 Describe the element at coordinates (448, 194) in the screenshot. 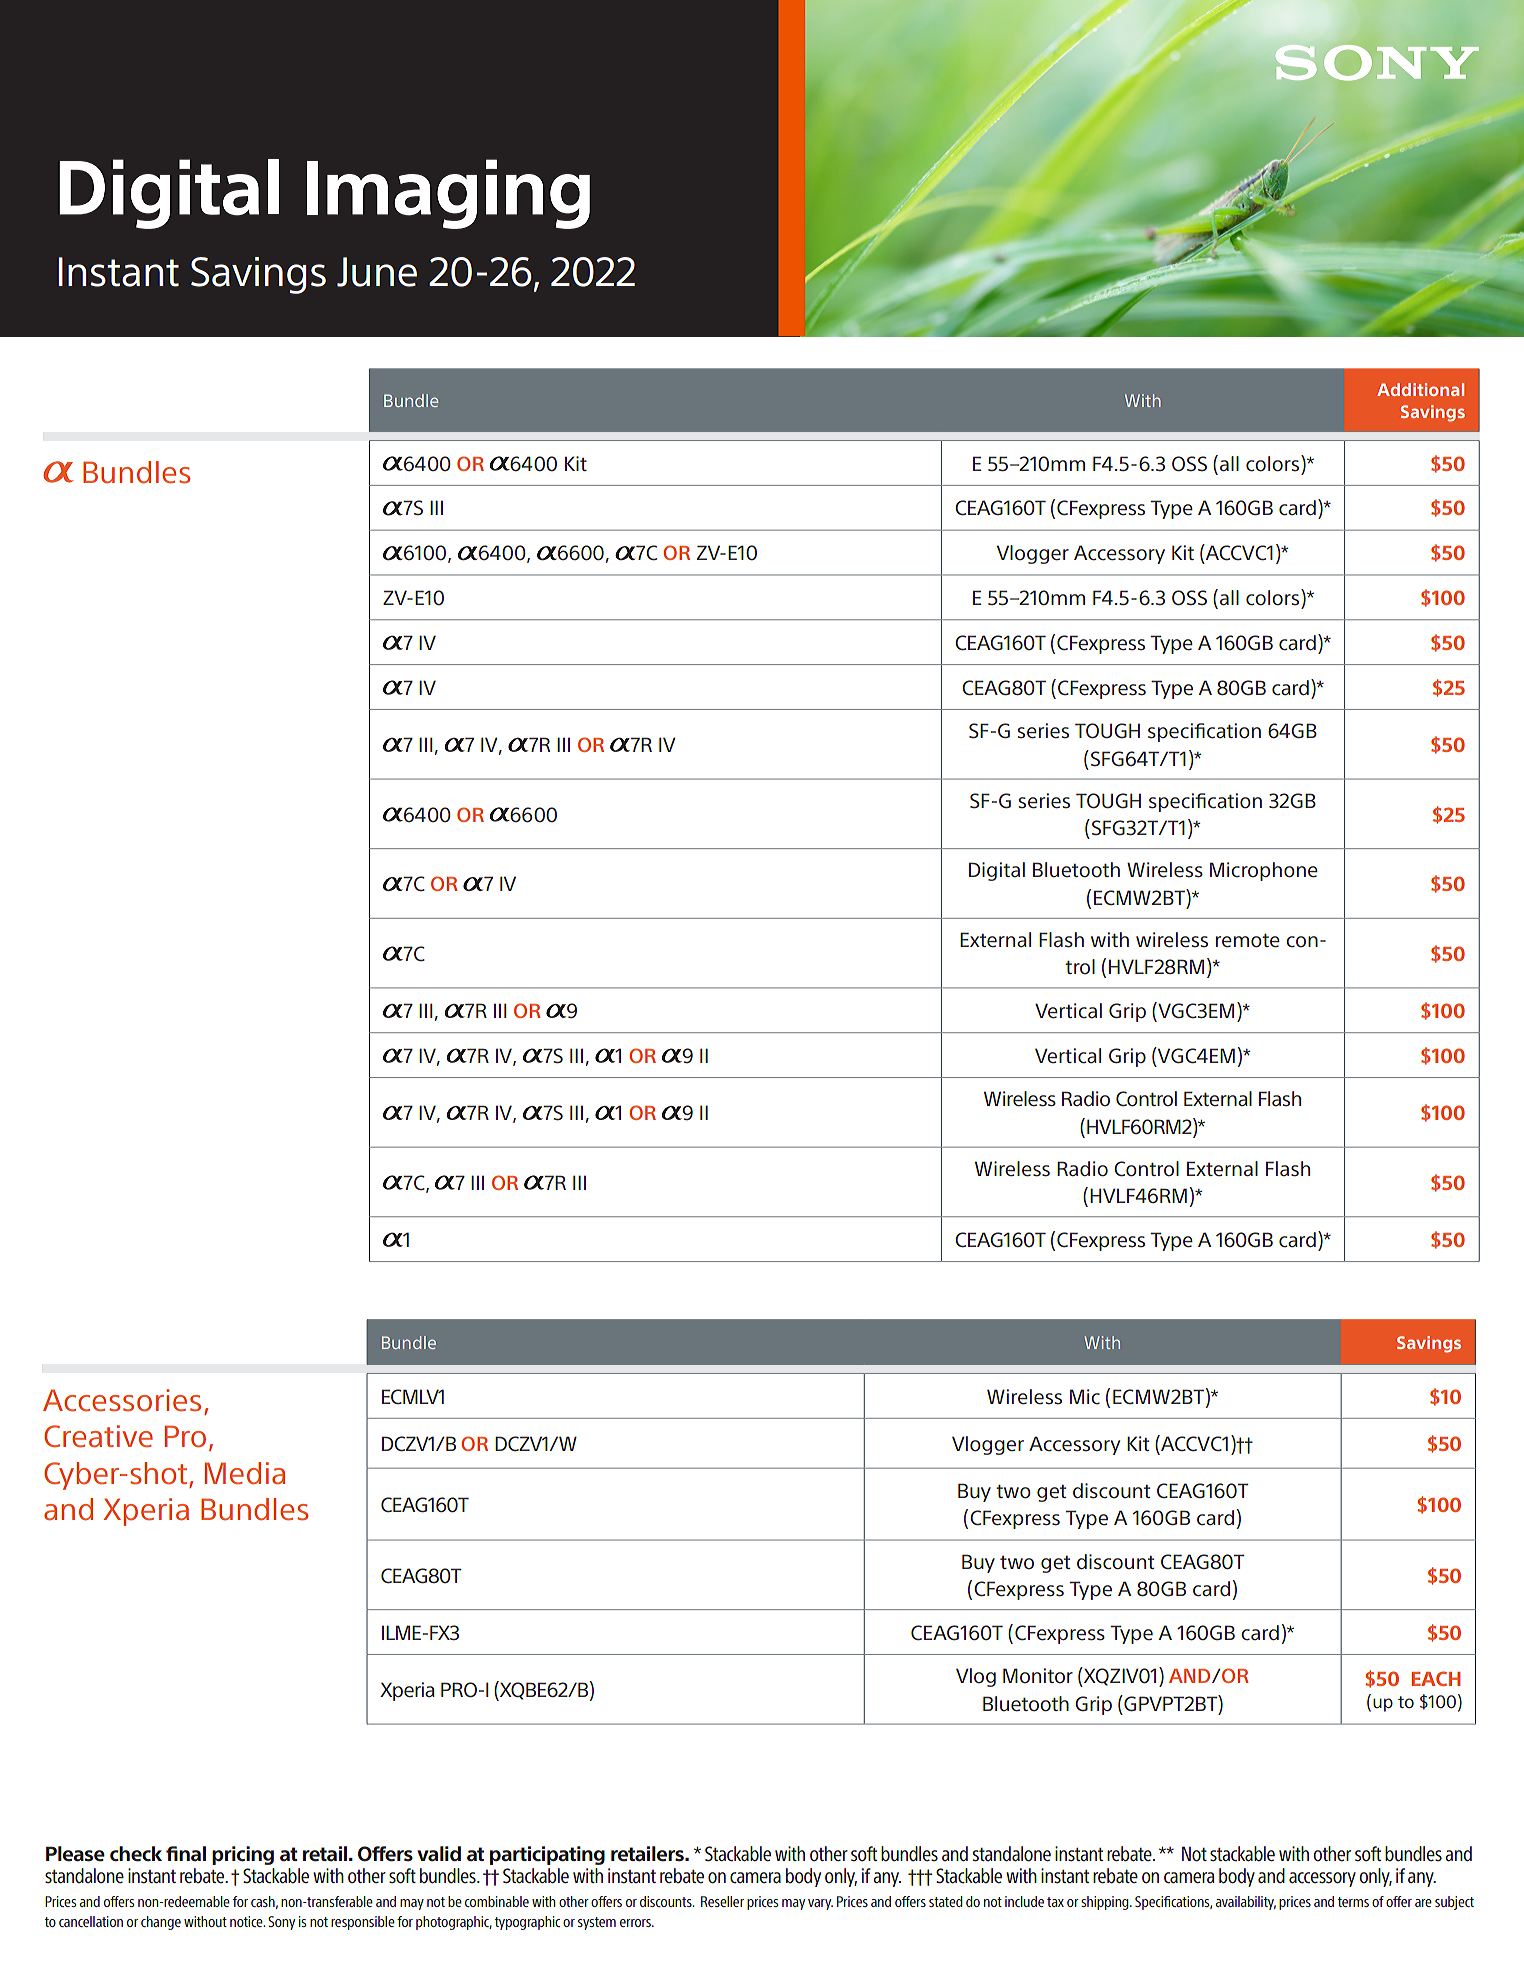

I see `Imaging` at that location.
